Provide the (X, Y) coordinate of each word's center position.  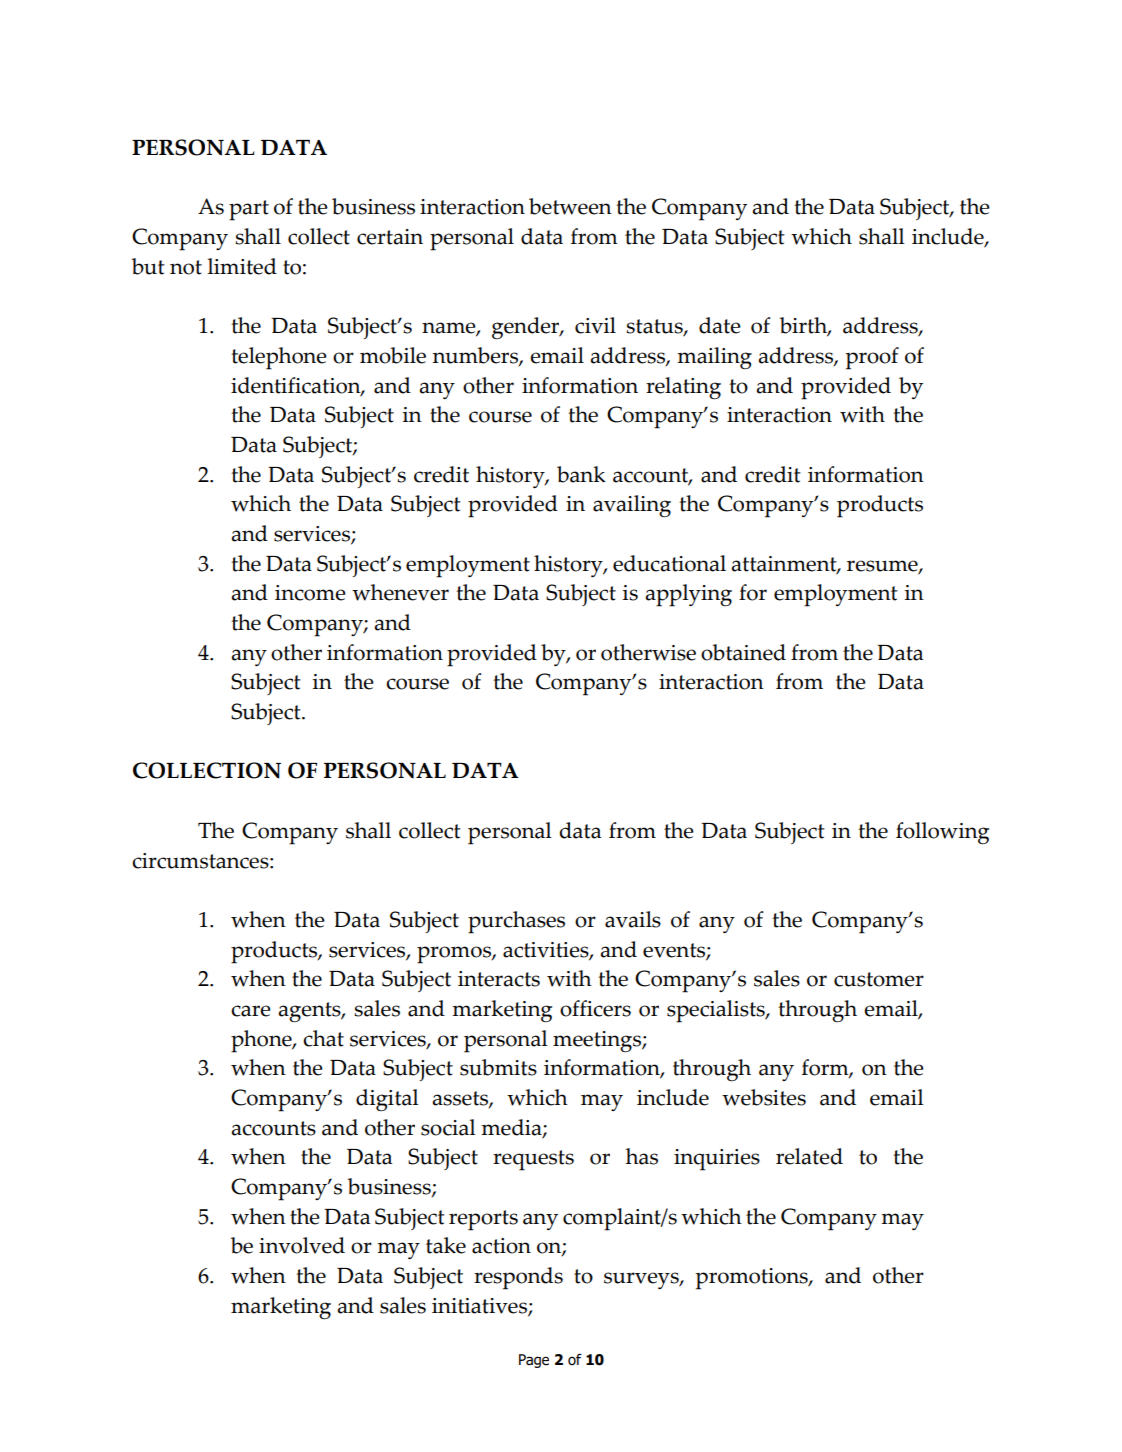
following (942, 833)
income (310, 593)
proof (872, 358)
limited (242, 266)
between (570, 206)
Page (534, 1361)
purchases (516, 922)
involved (302, 1245)
